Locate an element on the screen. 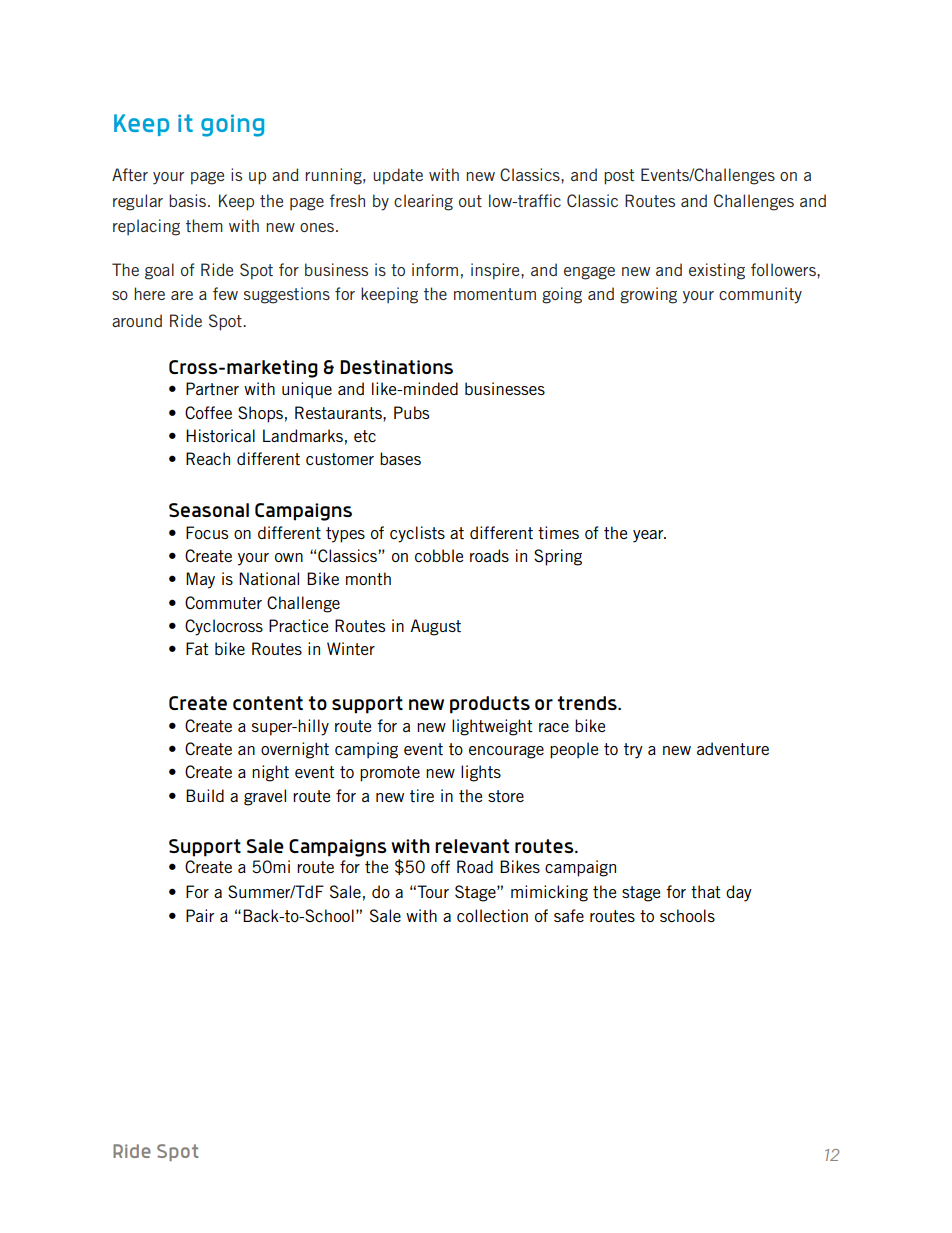 The width and height of the screenshot is (952, 1233). year is located at coordinates (649, 536).
